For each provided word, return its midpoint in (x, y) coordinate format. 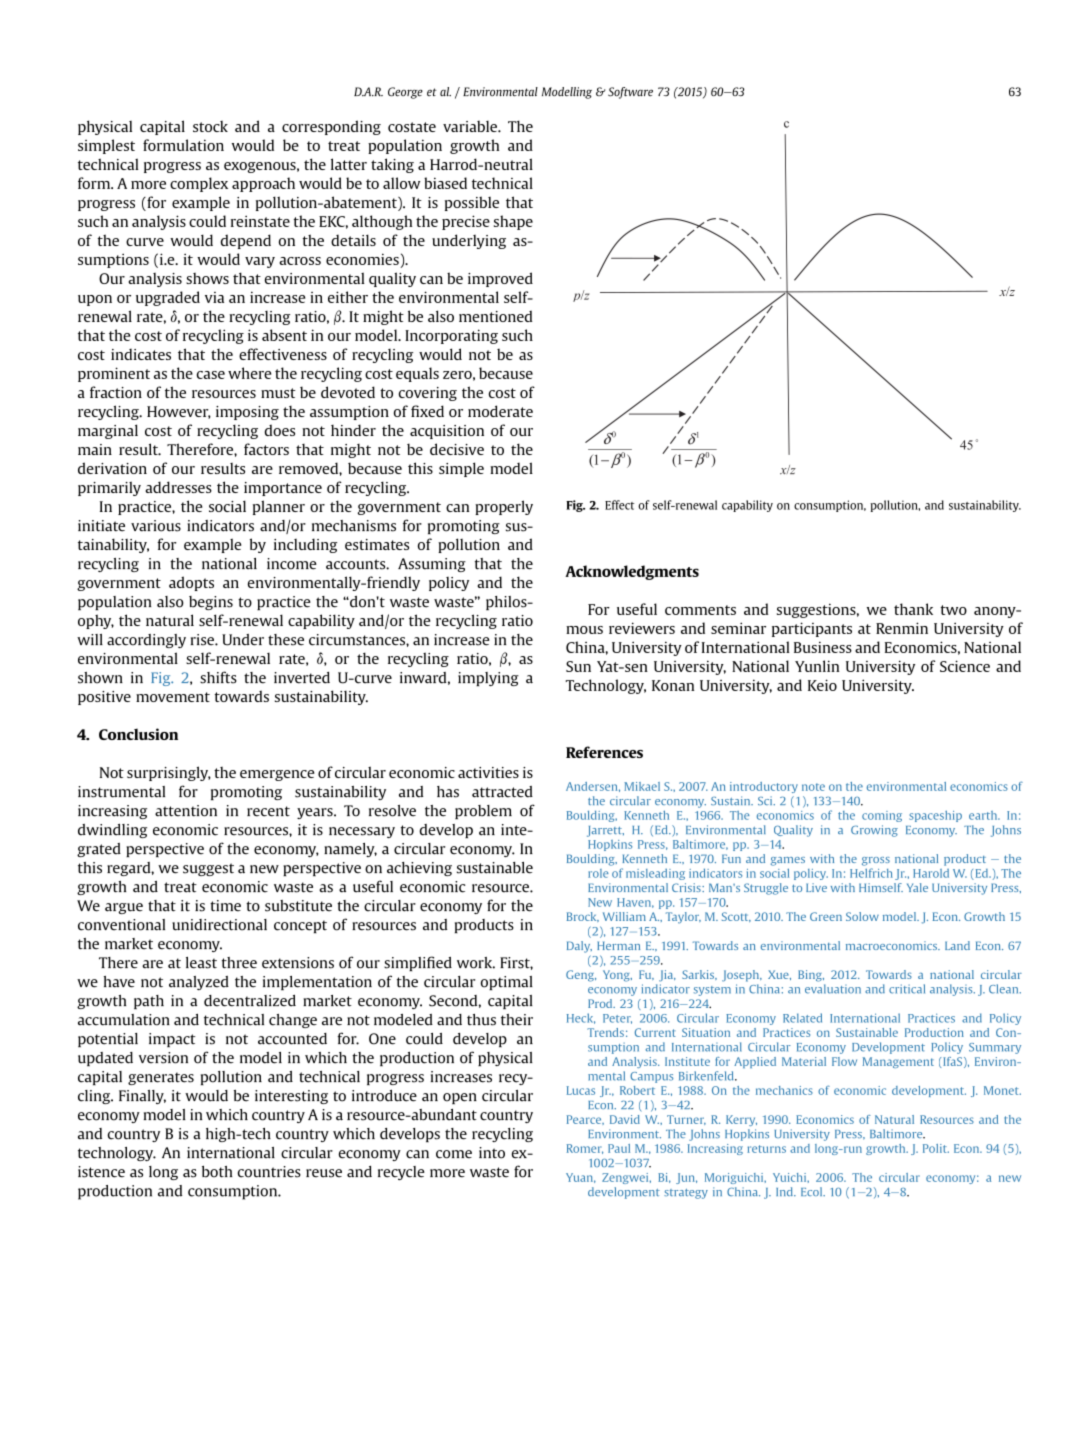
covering (428, 394)
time (225, 906)
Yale (917, 887)
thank (913, 609)
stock (210, 126)
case (211, 375)
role (598, 873)
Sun (578, 666)
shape (513, 222)
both (217, 1172)
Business (823, 647)
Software (630, 93)
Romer (585, 1149)
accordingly (146, 641)
